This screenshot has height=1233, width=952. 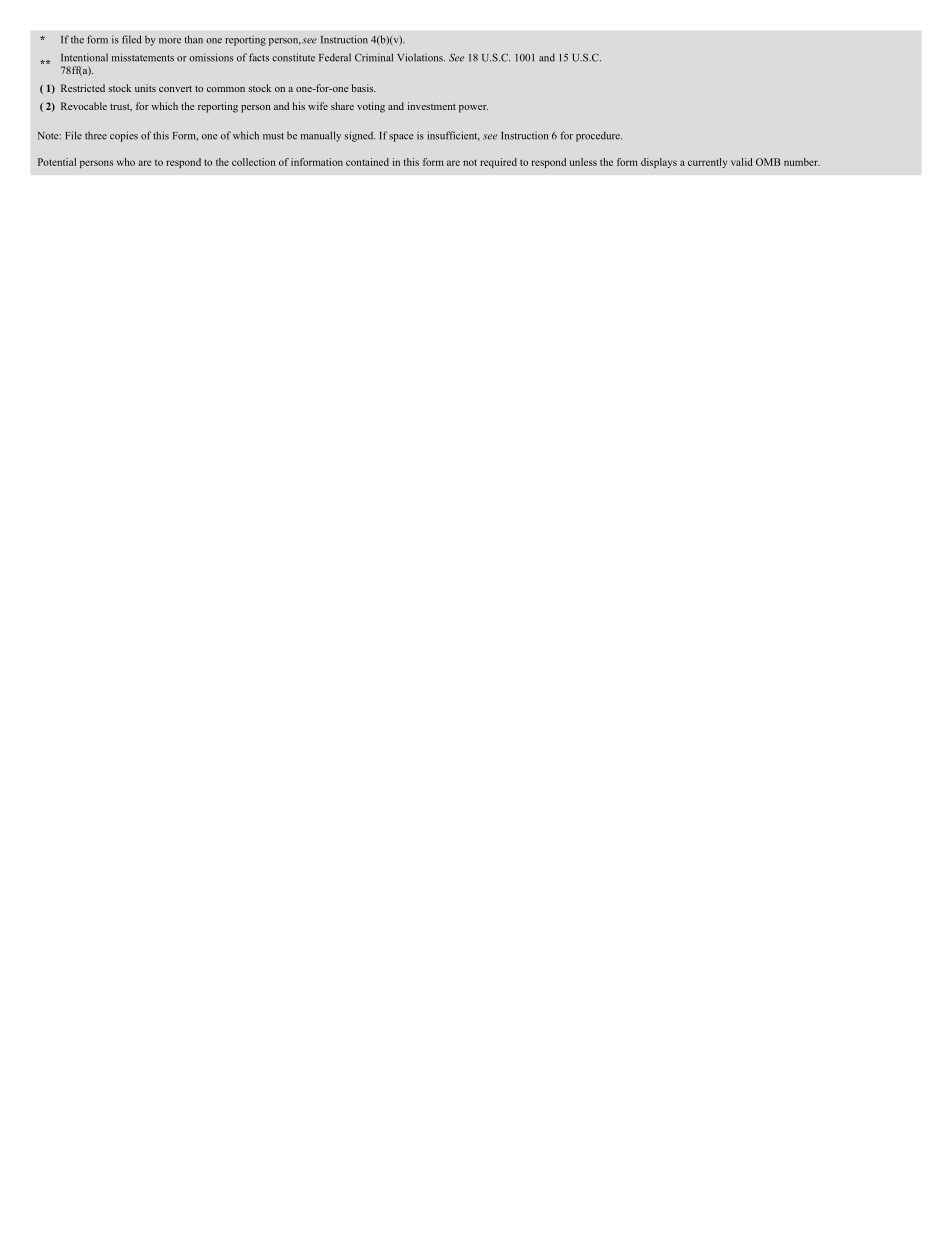 What do you see at coordinates (473, 109) in the screenshot?
I see `power` at bounding box center [473, 109].
